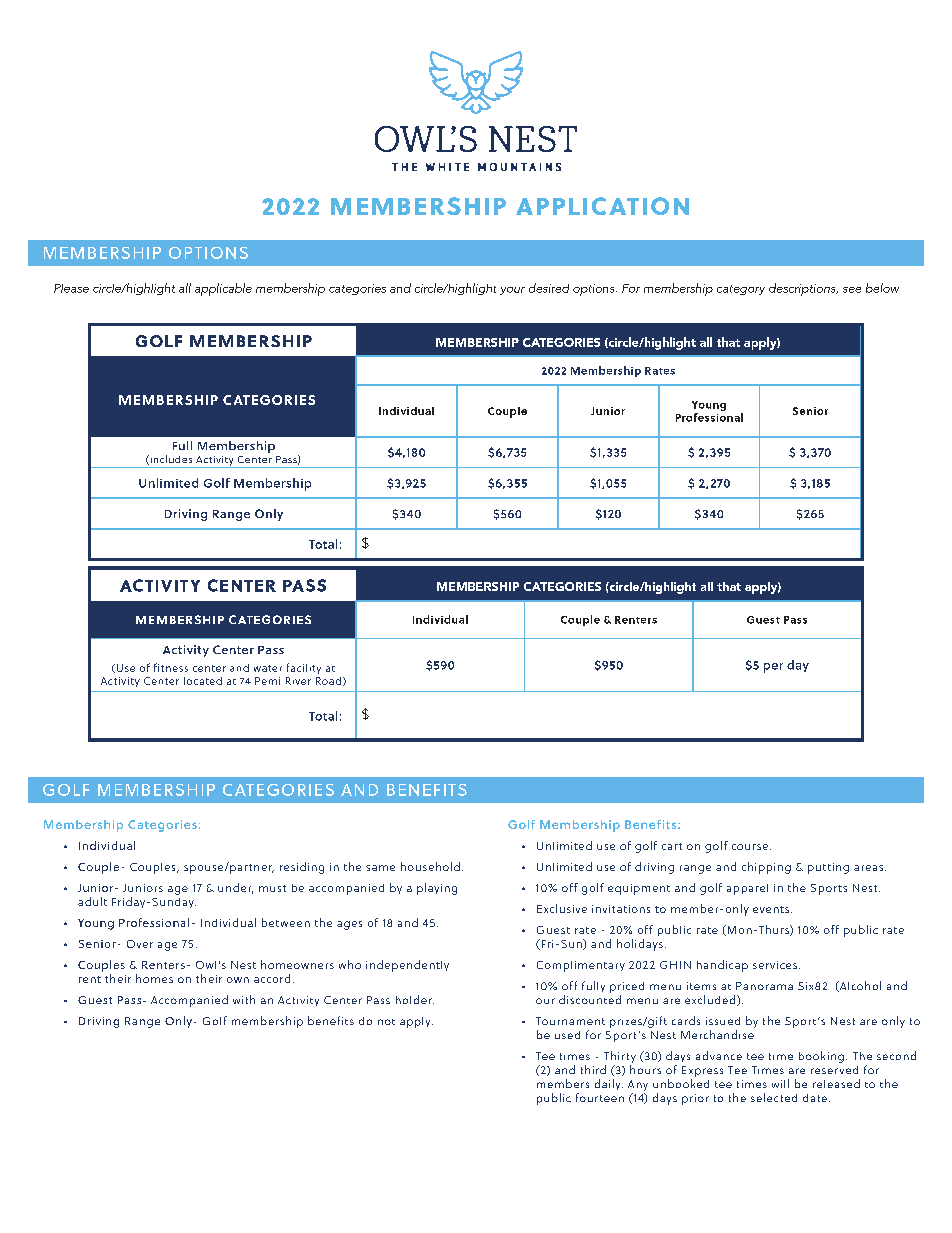 The width and height of the page is (952, 1233). I want to click on your, so click(512, 291).
